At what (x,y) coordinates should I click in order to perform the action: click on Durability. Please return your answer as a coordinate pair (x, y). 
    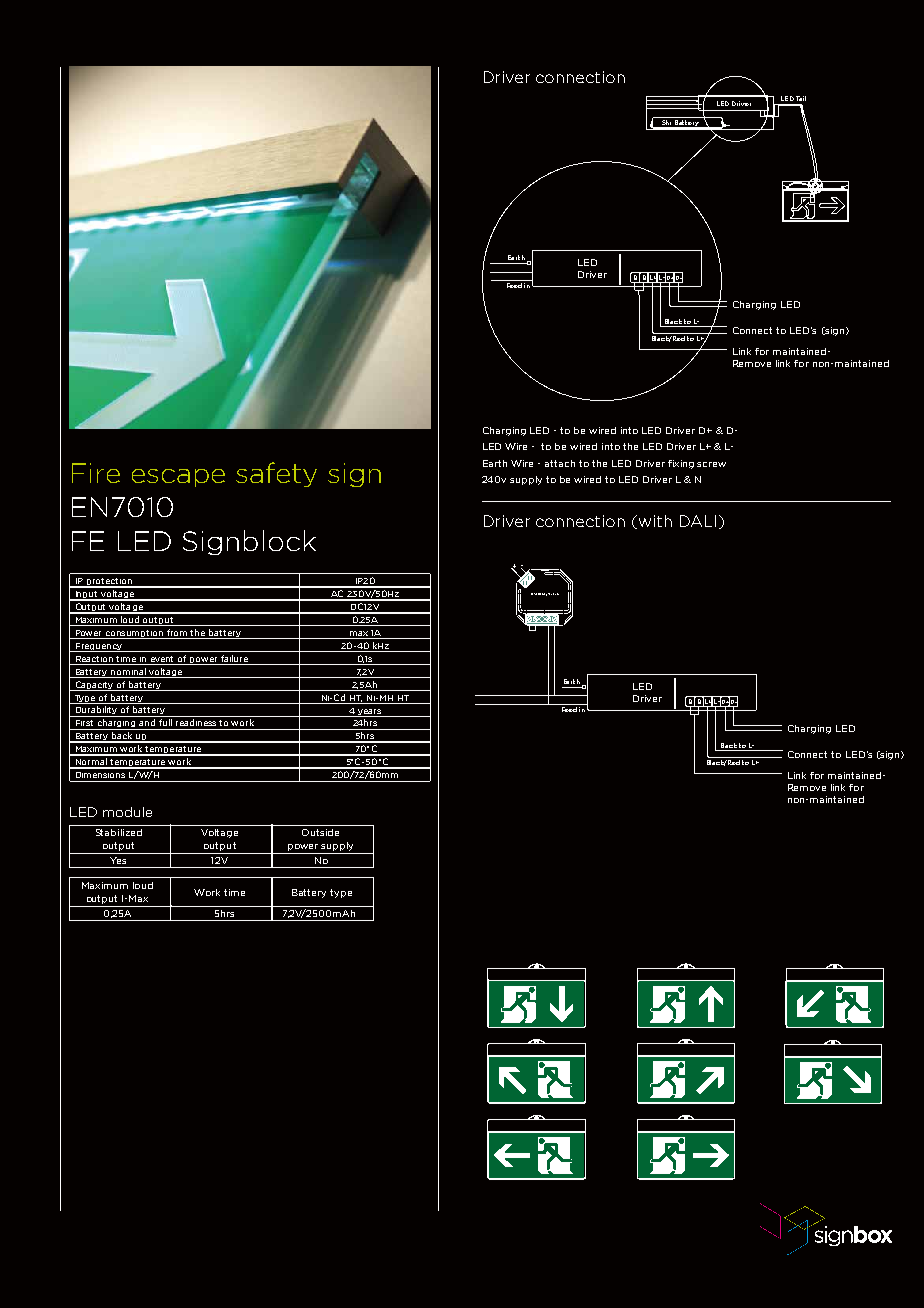
    Looking at the image, I should click on (96, 711).
